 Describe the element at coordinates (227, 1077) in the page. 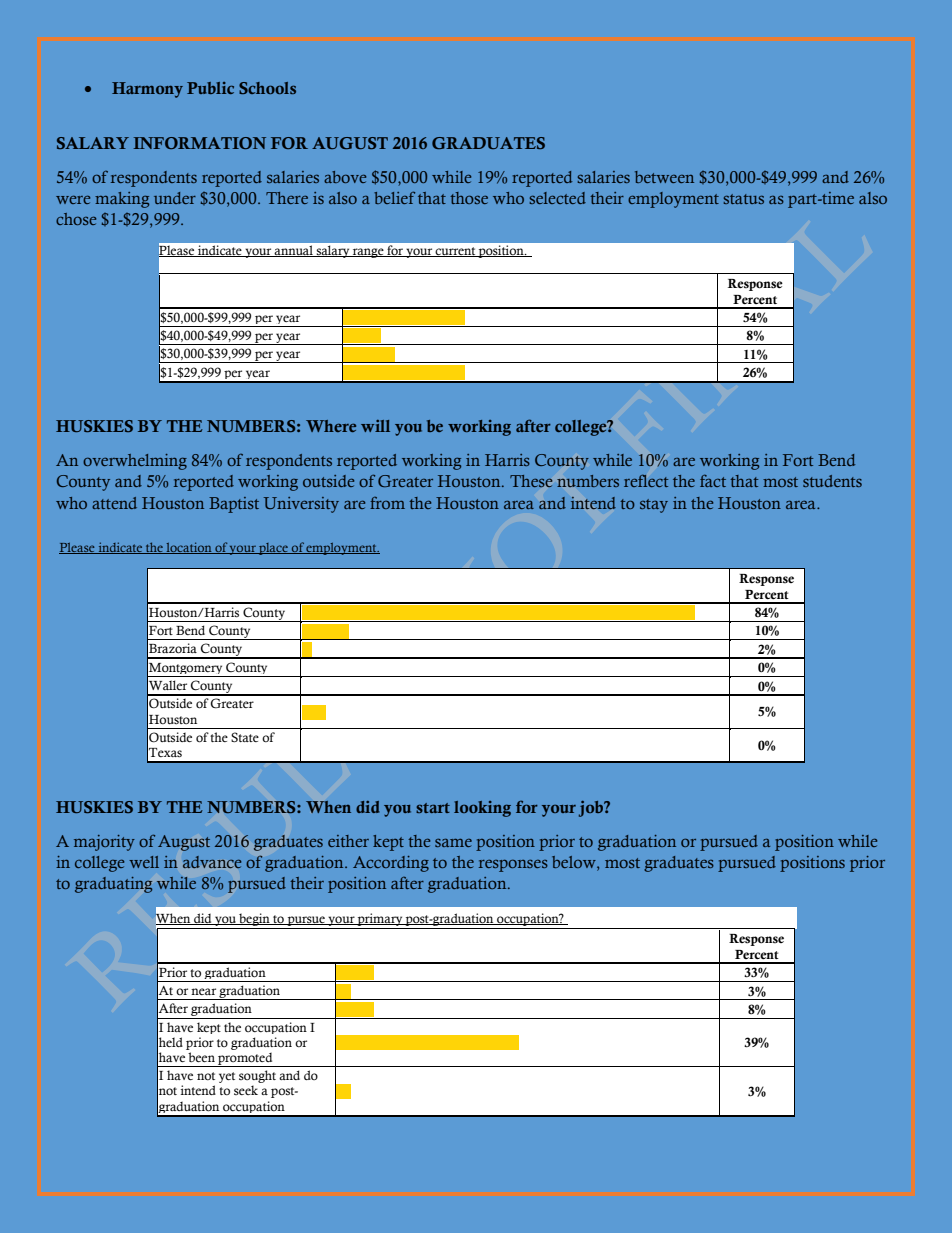

I see `yet` at that location.
